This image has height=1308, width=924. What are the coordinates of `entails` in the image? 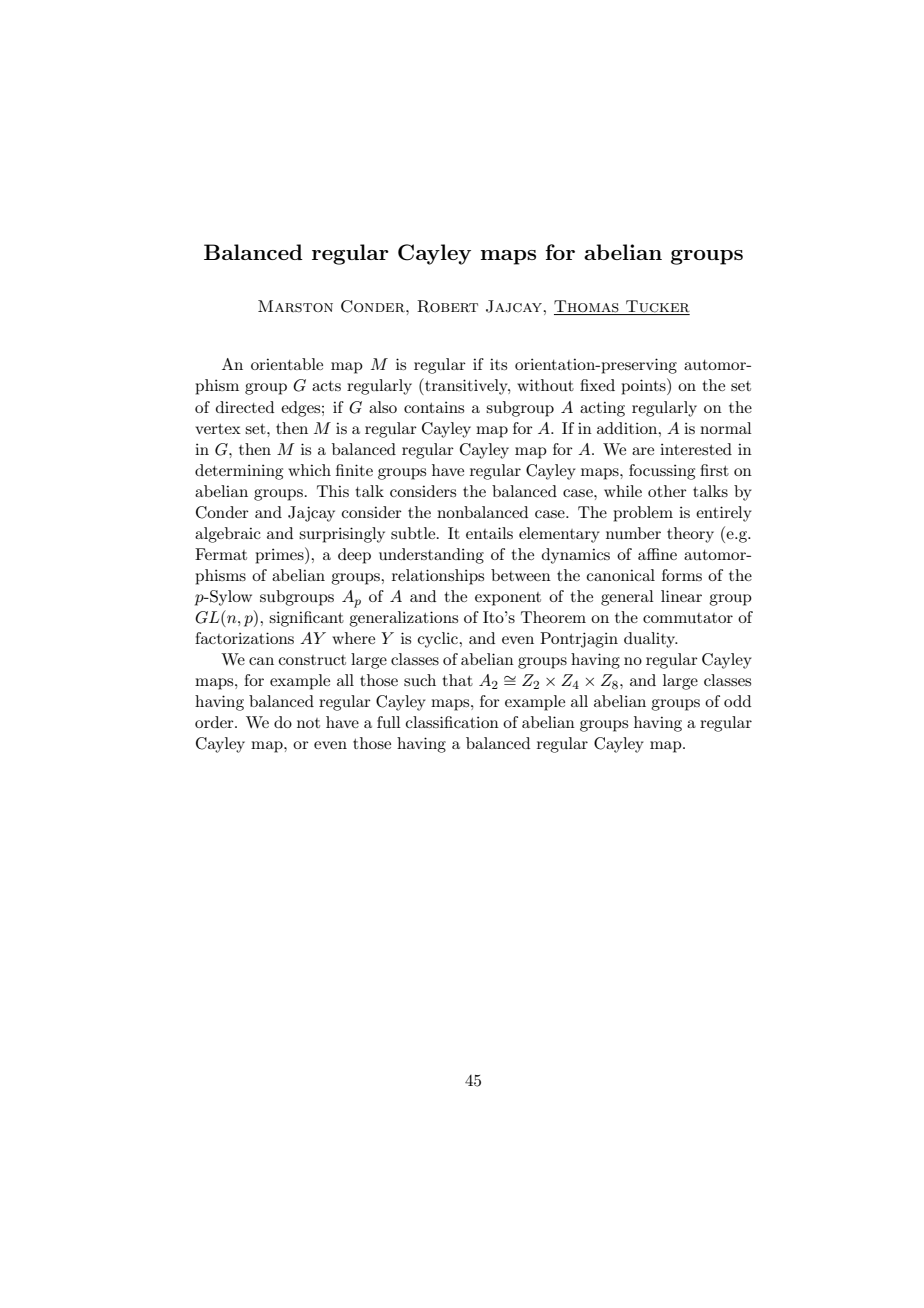 It's located at (489, 533).
